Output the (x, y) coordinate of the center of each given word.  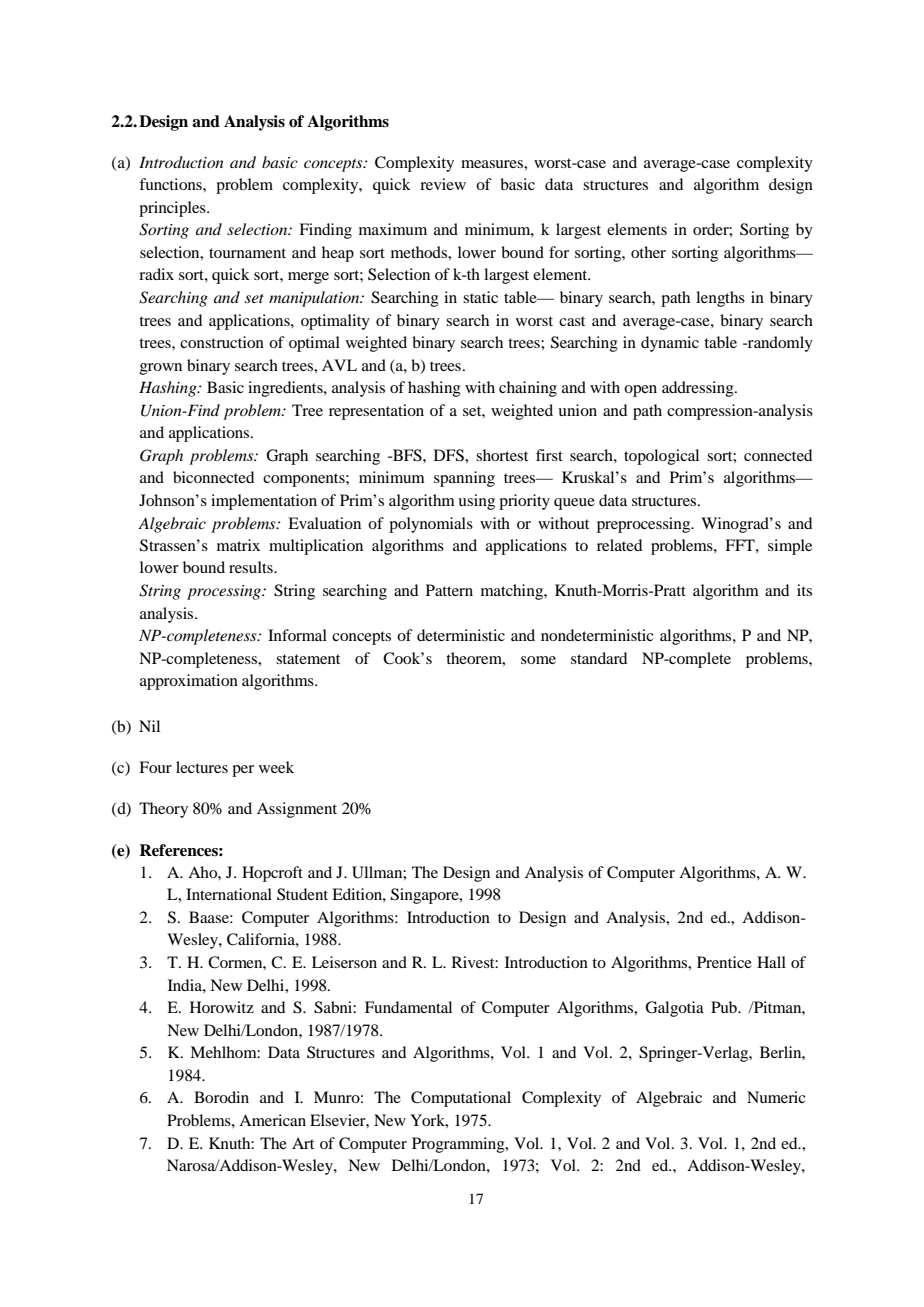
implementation (264, 502)
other (648, 252)
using (476, 502)
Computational (461, 1099)
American (272, 1120)
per (243, 771)
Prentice (724, 962)
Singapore (426, 896)
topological (661, 457)
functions (171, 184)
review (443, 184)
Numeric (776, 1097)
